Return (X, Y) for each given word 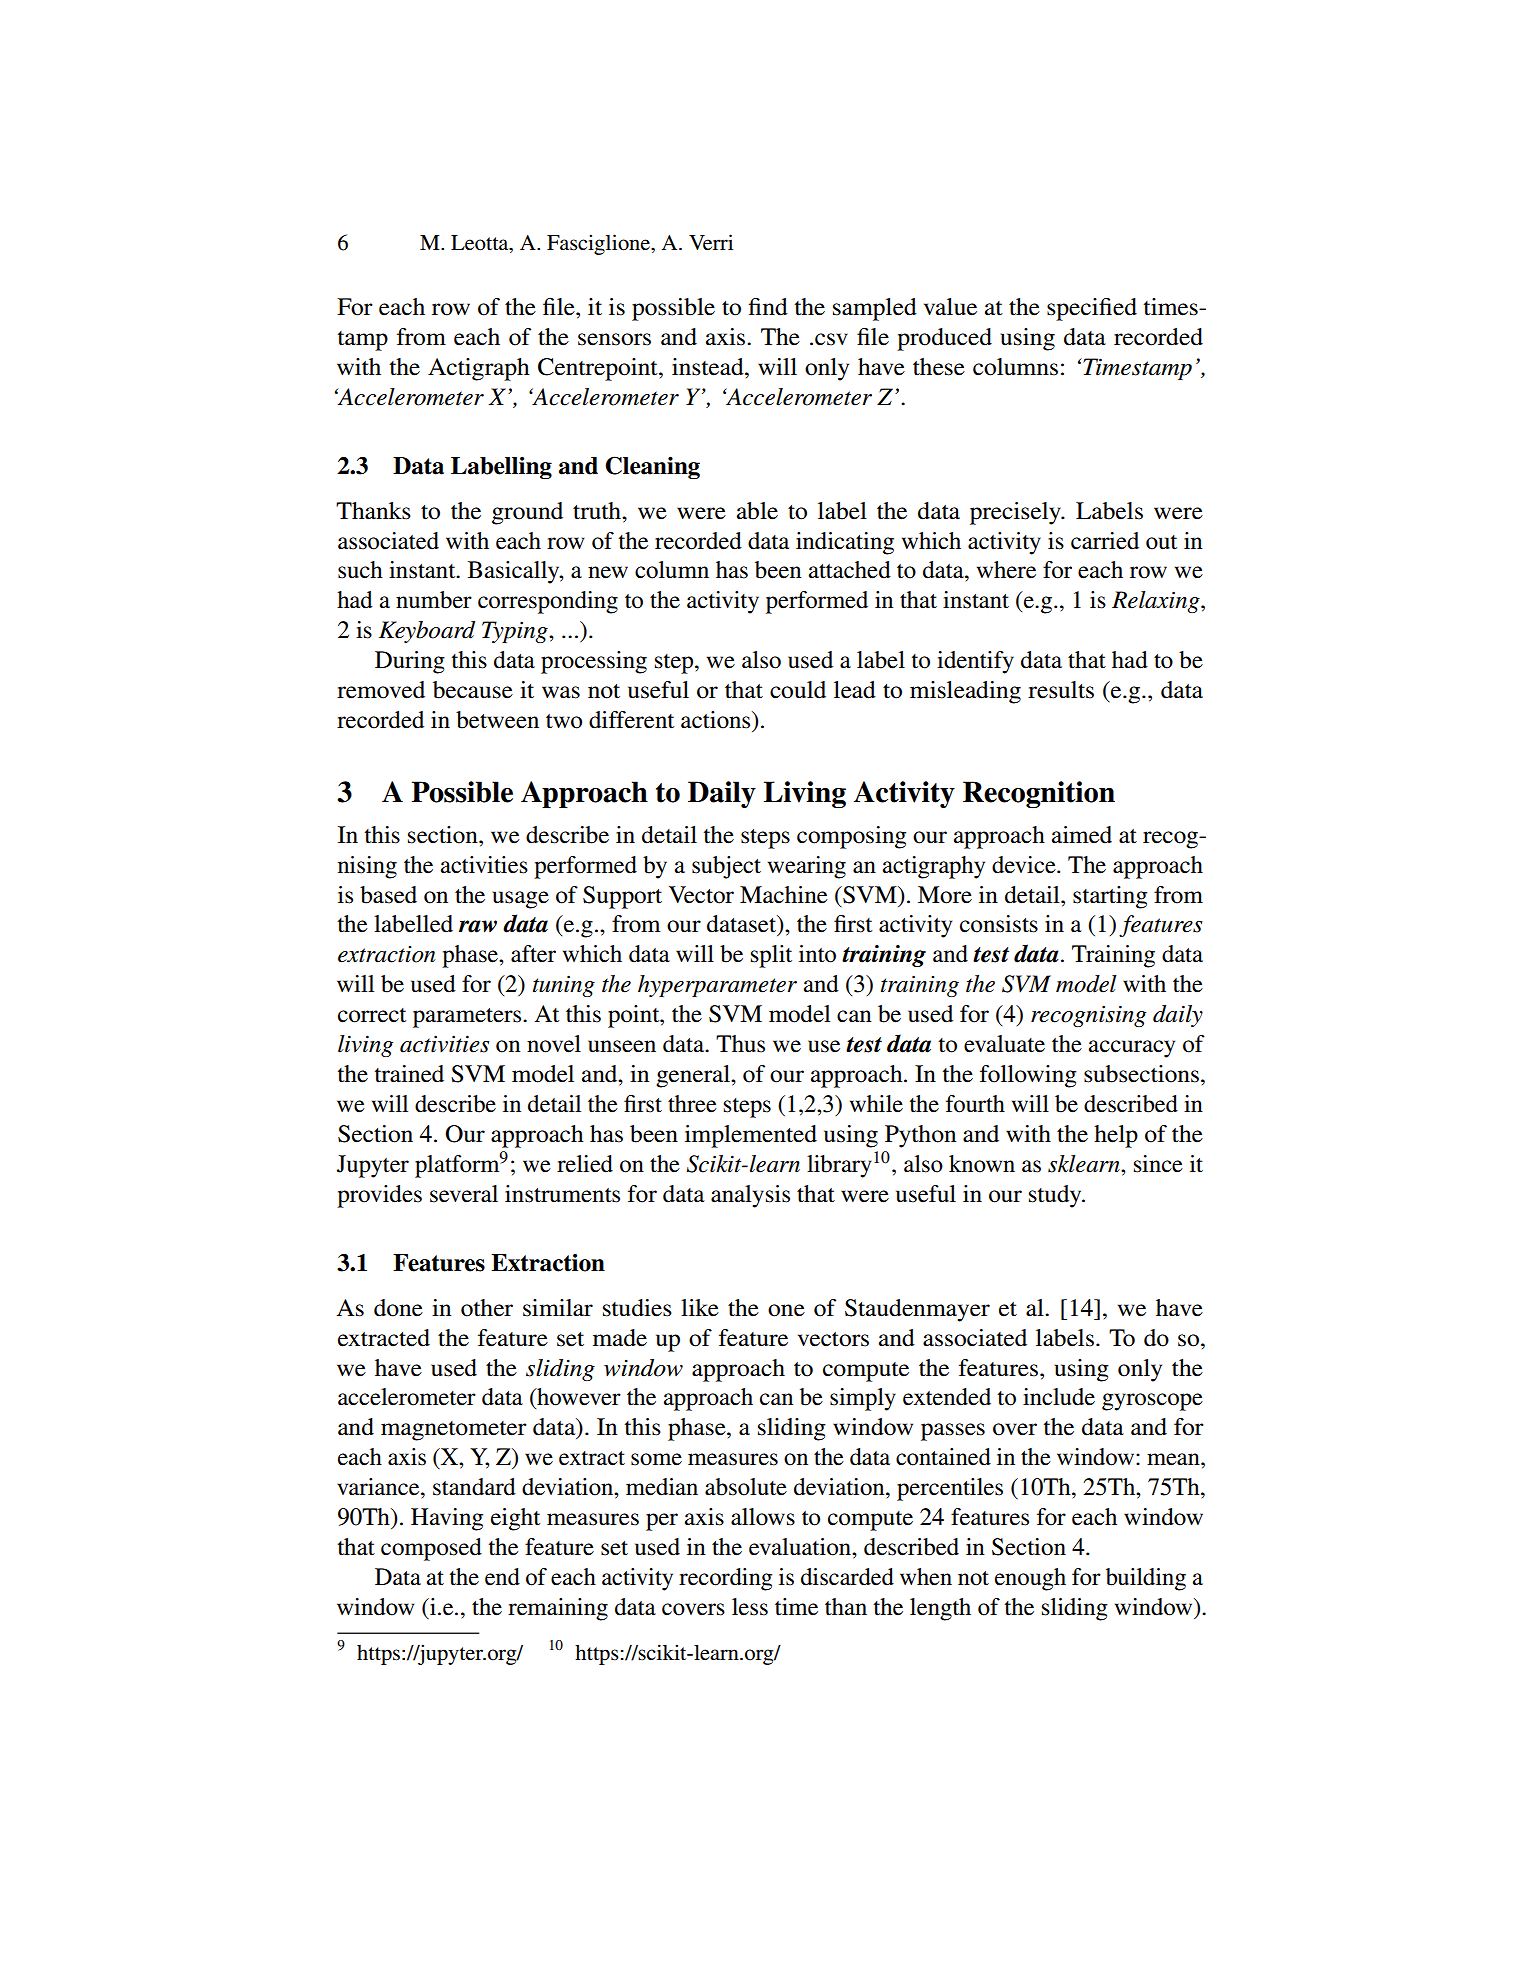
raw (478, 926)
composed (431, 1549)
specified (1092, 309)
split (771, 956)
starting (1110, 897)
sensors (614, 339)
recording (725, 1579)
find (768, 307)
